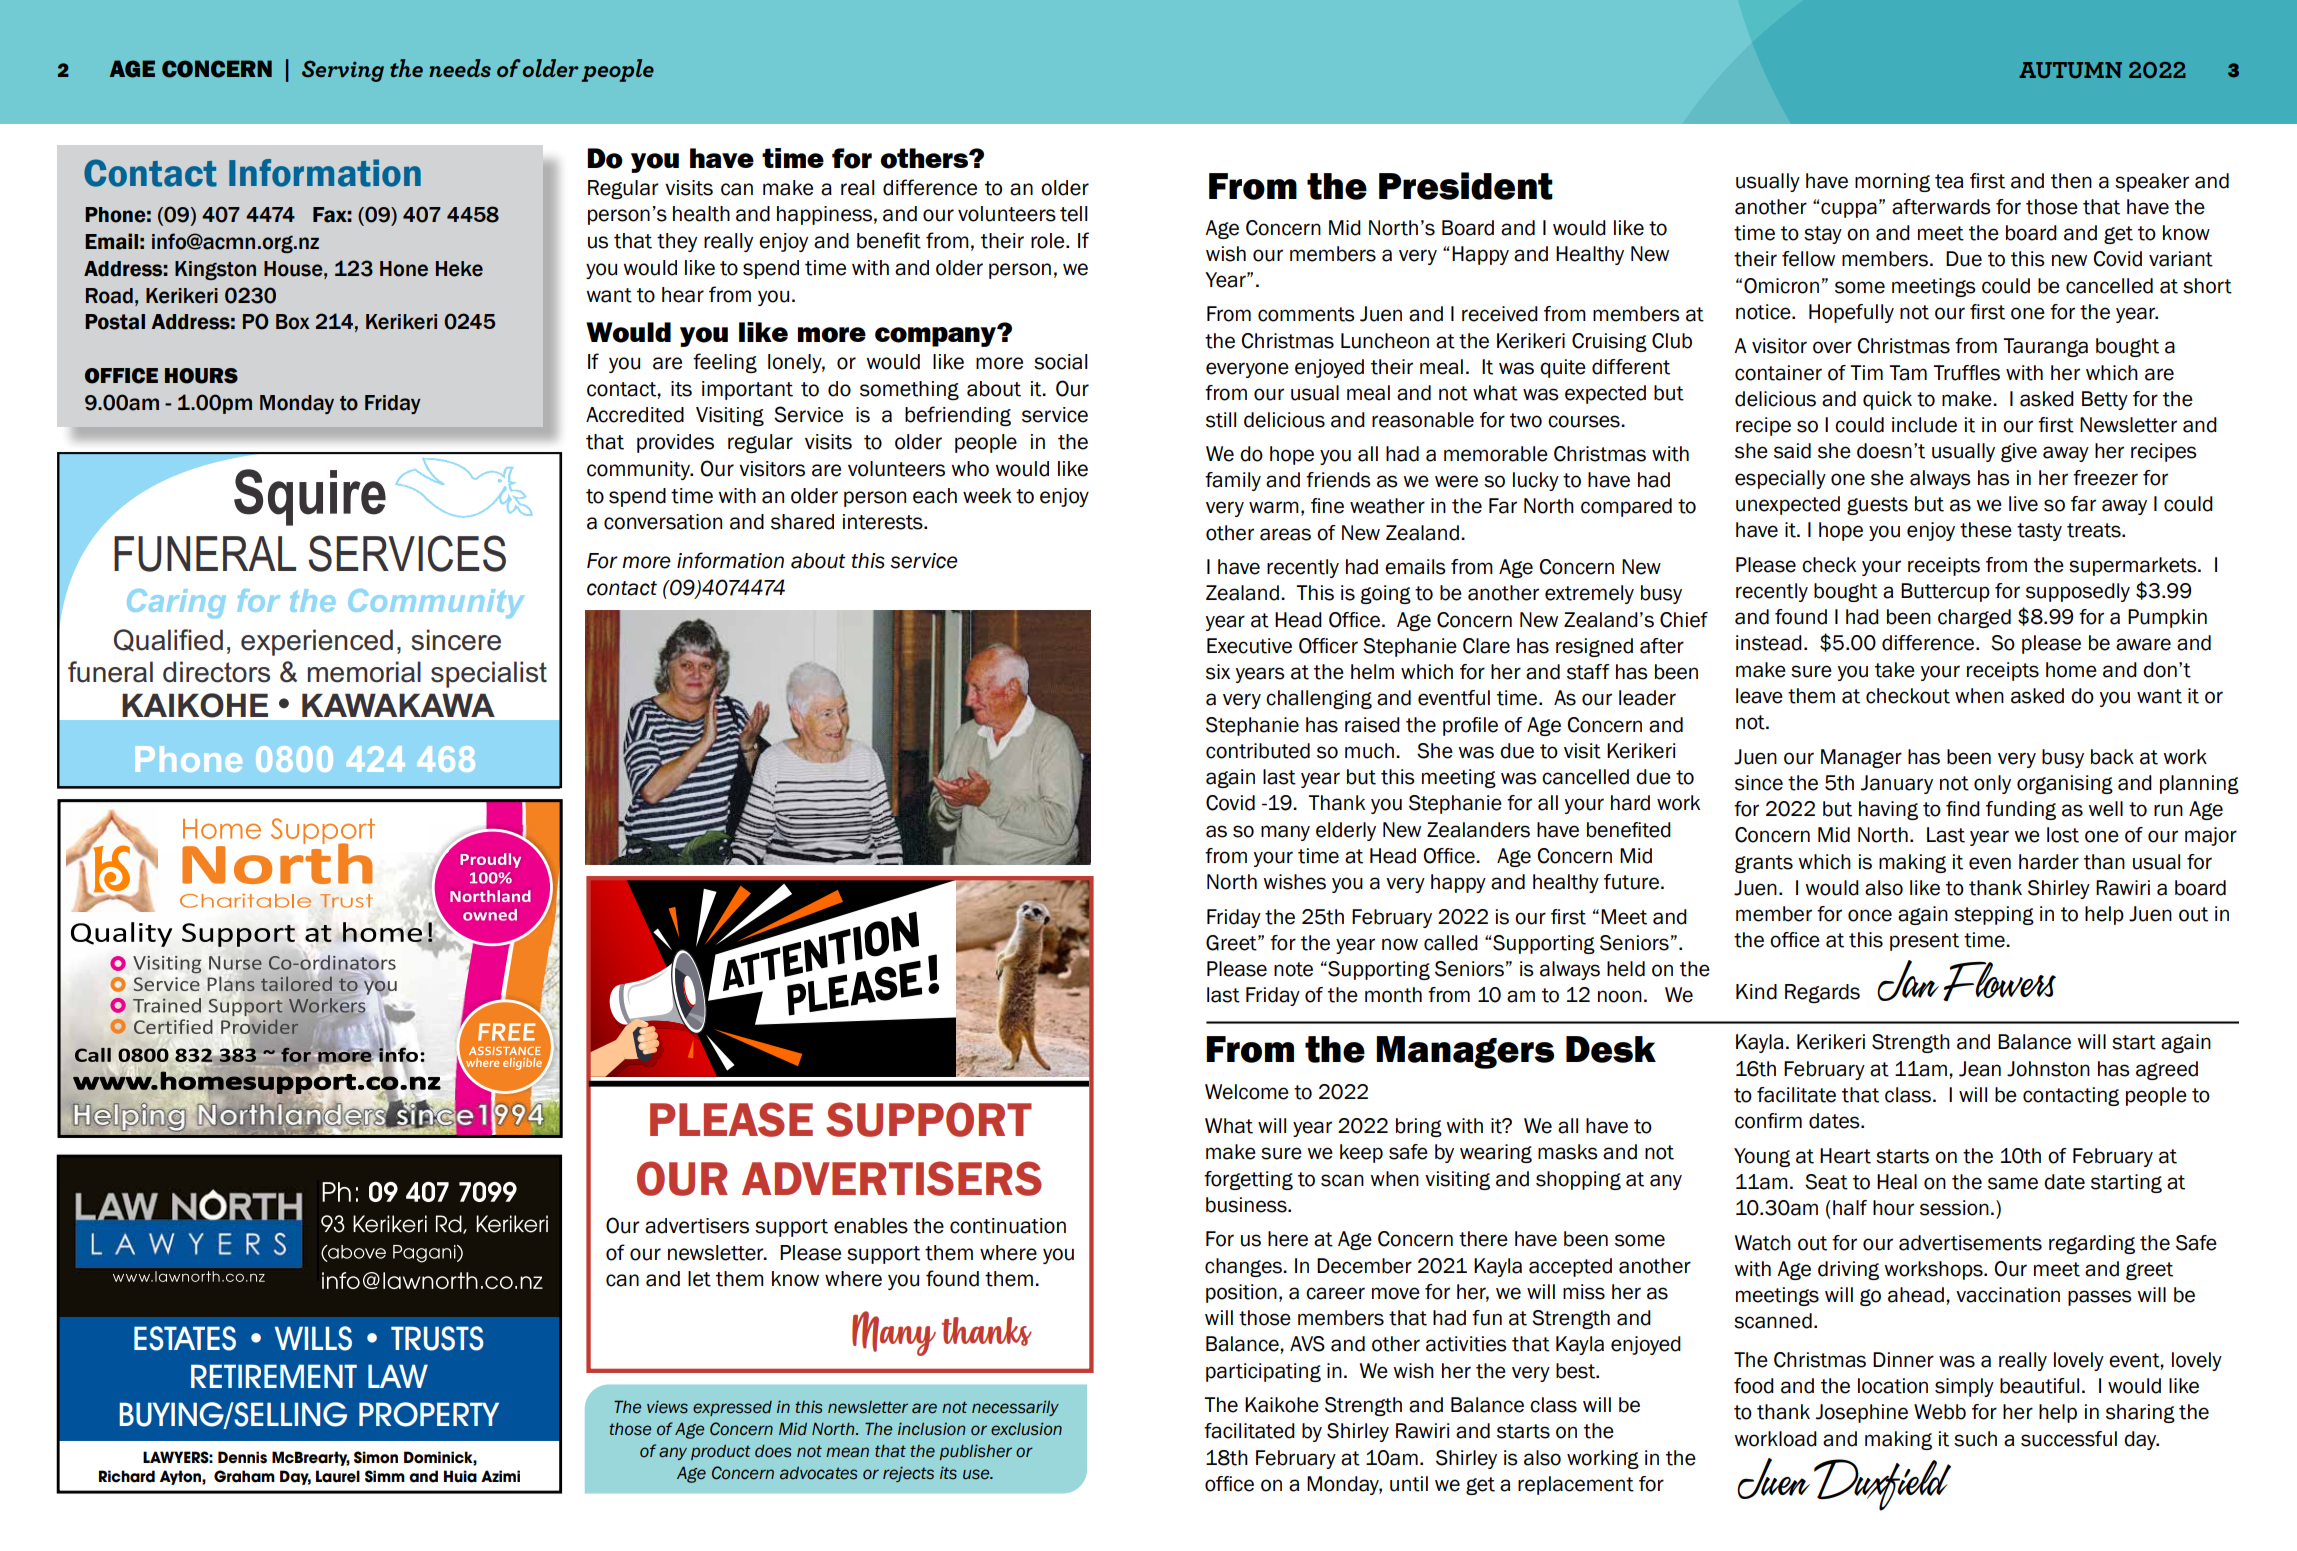  What do you see at coordinates (1285, 534) in the screenshot?
I see `areas` at bounding box center [1285, 534].
